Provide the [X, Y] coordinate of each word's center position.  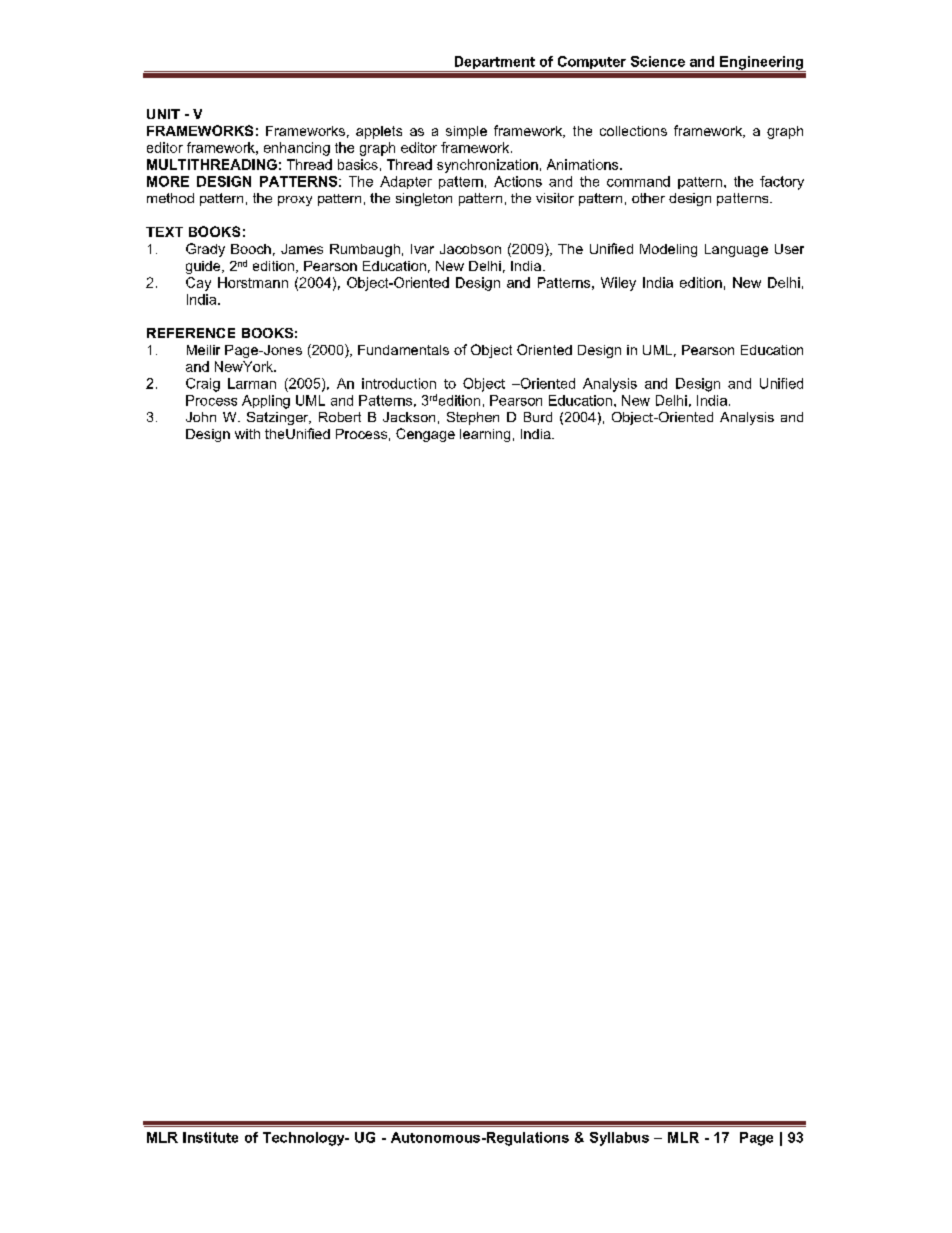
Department [494, 64]
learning [485, 435]
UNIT [163, 114]
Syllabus [619, 1139]
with [247, 434]
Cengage [425, 435]
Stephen [473, 418]
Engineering [762, 64]
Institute [210, 1137]
